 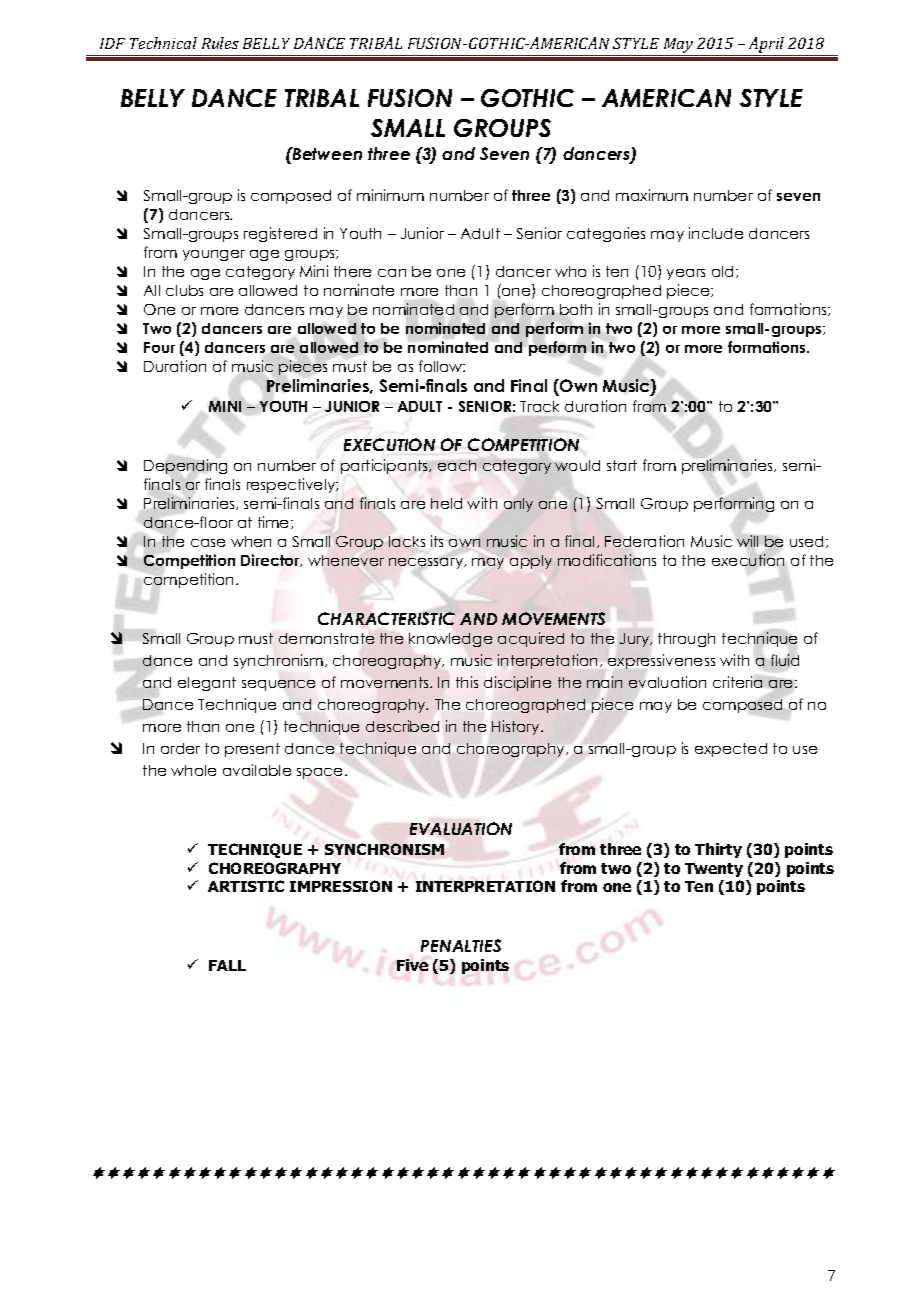 I want to click on Rules, so click(x=220, y=43).
